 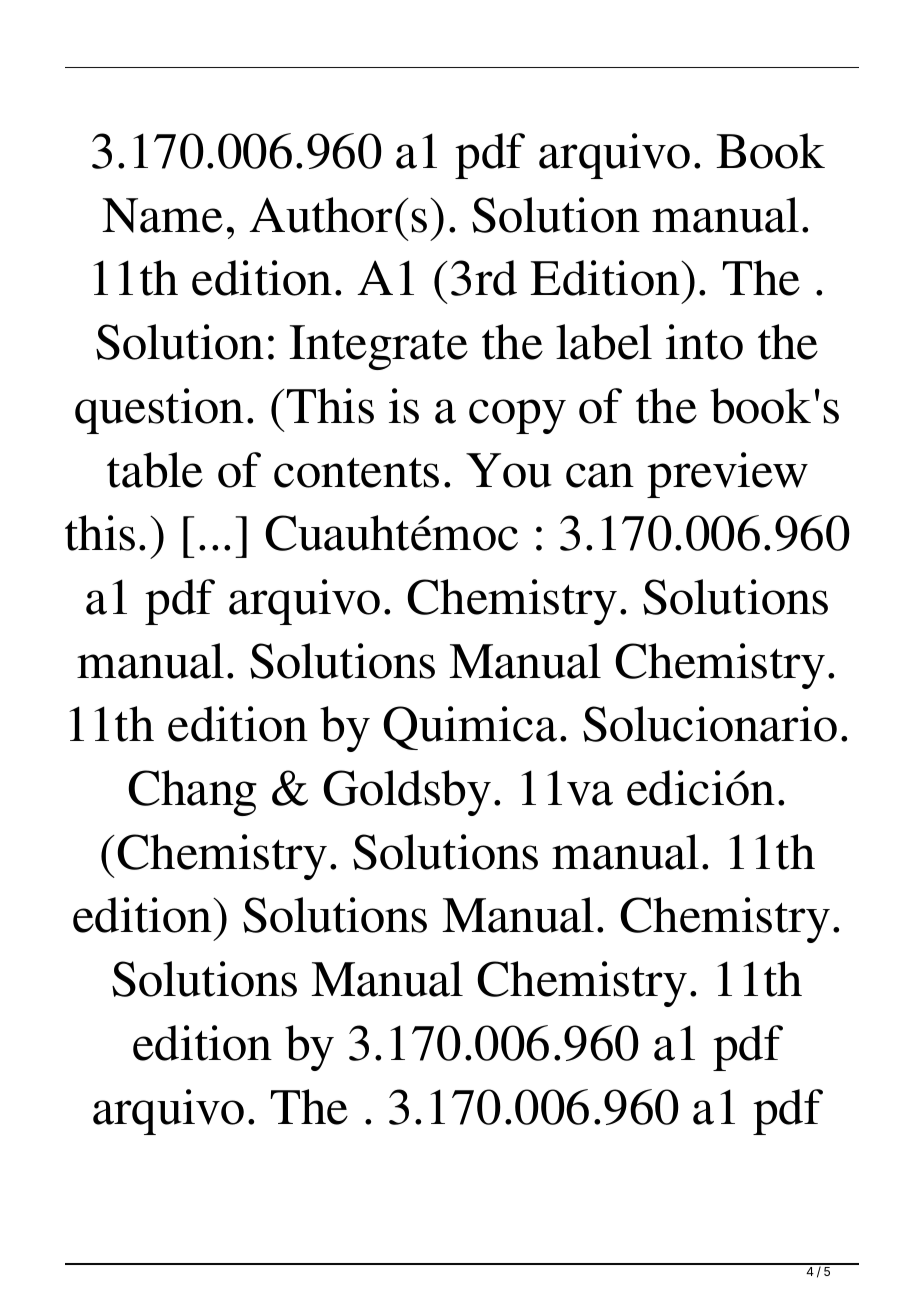 What do you see at coordinates (517, 416) in the screenshot?
I see `copy` at bounding box center [517, 416].
